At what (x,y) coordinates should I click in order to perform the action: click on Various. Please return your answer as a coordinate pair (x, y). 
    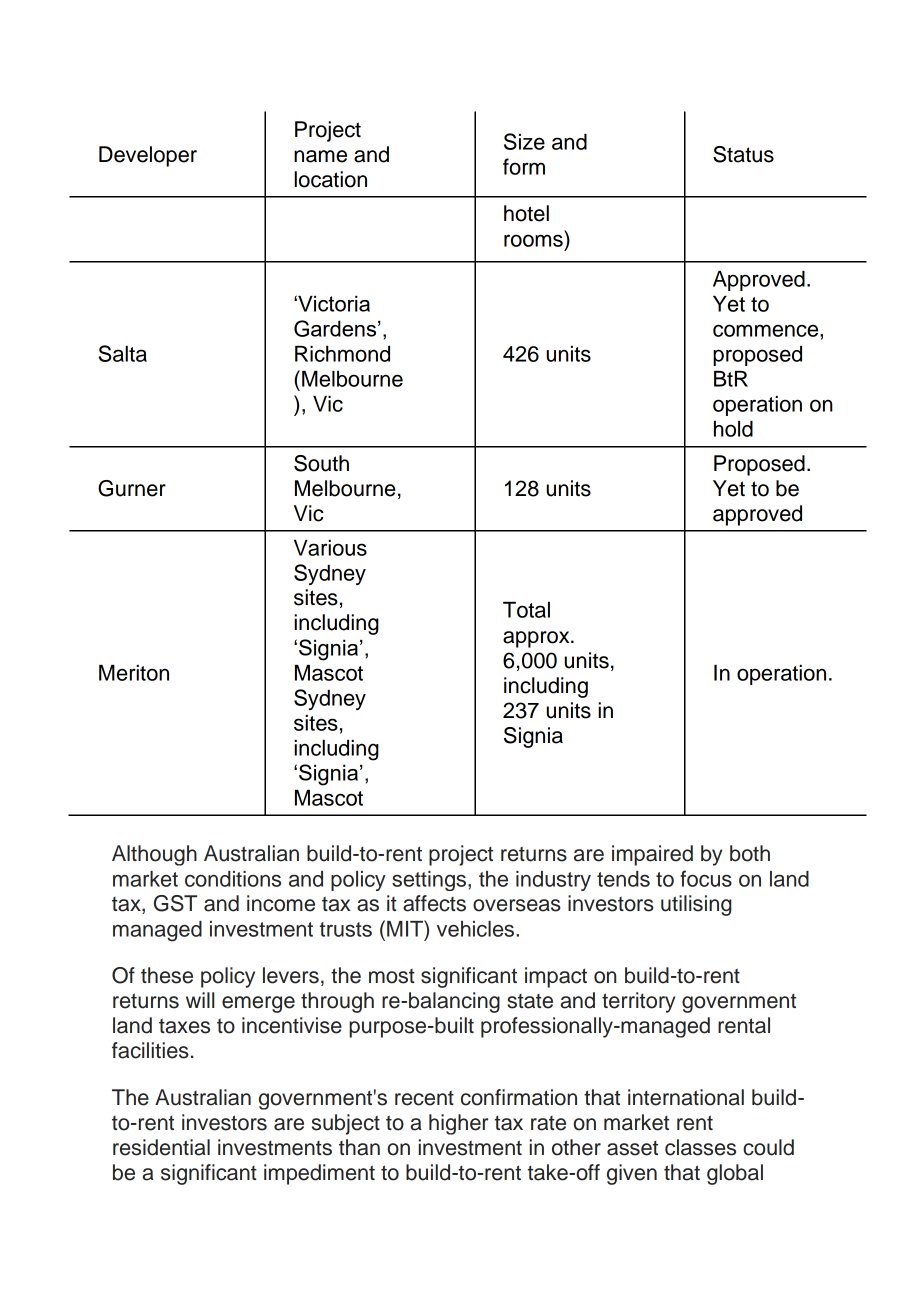
    Looking at the image, I should click on (330, 548).
